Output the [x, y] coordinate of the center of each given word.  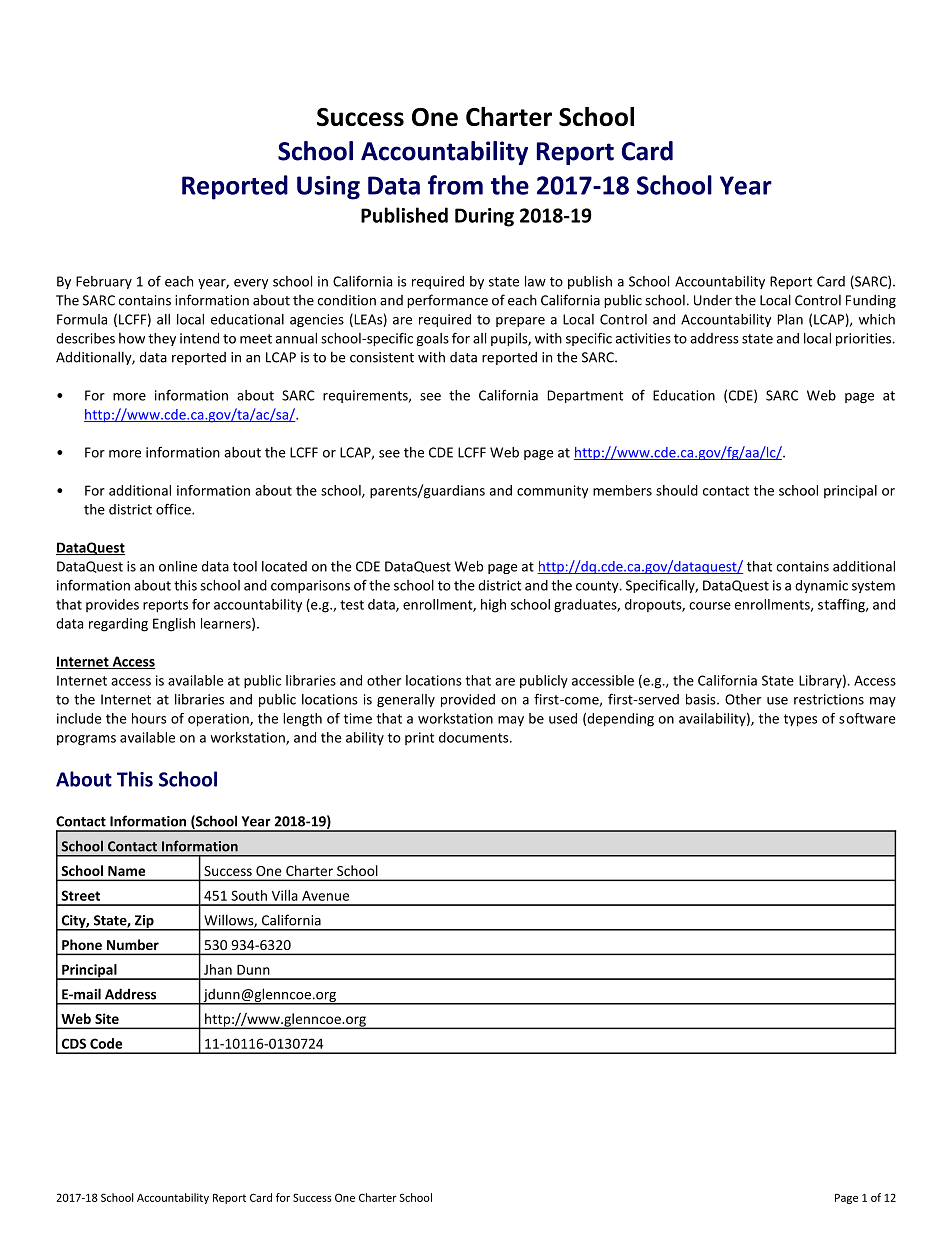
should [677, 490]
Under [713, 300]
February [104, 282]
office [174, 509]
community [552, 491]
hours [149, 718]
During [484, 217]
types [800, 720]
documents [475, 737]
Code [106, 1043]
